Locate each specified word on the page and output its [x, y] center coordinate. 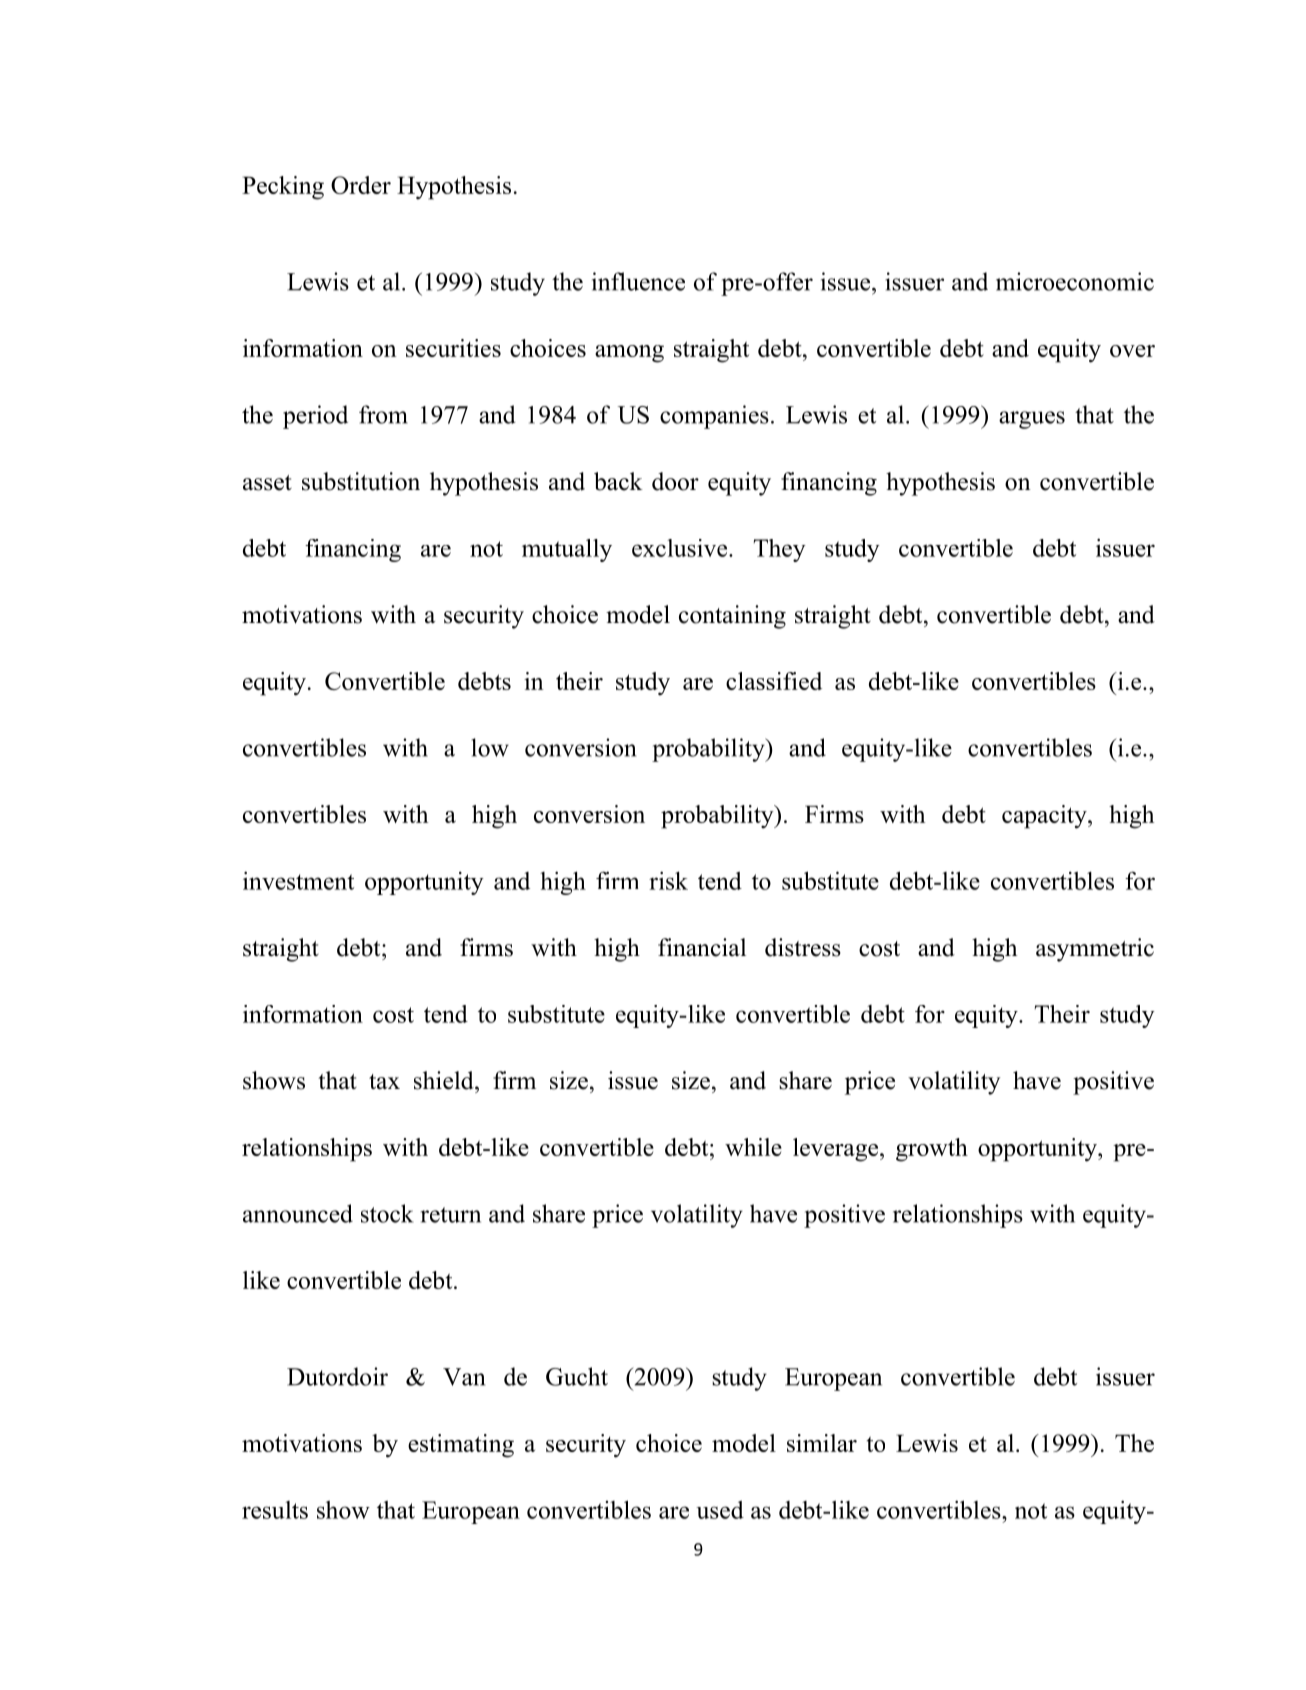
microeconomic [1075, 281]
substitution [361, 481]
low [490, 747]
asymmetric [1095, 950]
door [675, 481]
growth [932, 1150]
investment [298, 880]
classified [774, 681]
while [753, 1147]
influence [638, 281]
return [451, 1215]
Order [361, 185]
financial [702, 947]
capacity [1045, 817]
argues [1032, 420]
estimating [461, 1446]
